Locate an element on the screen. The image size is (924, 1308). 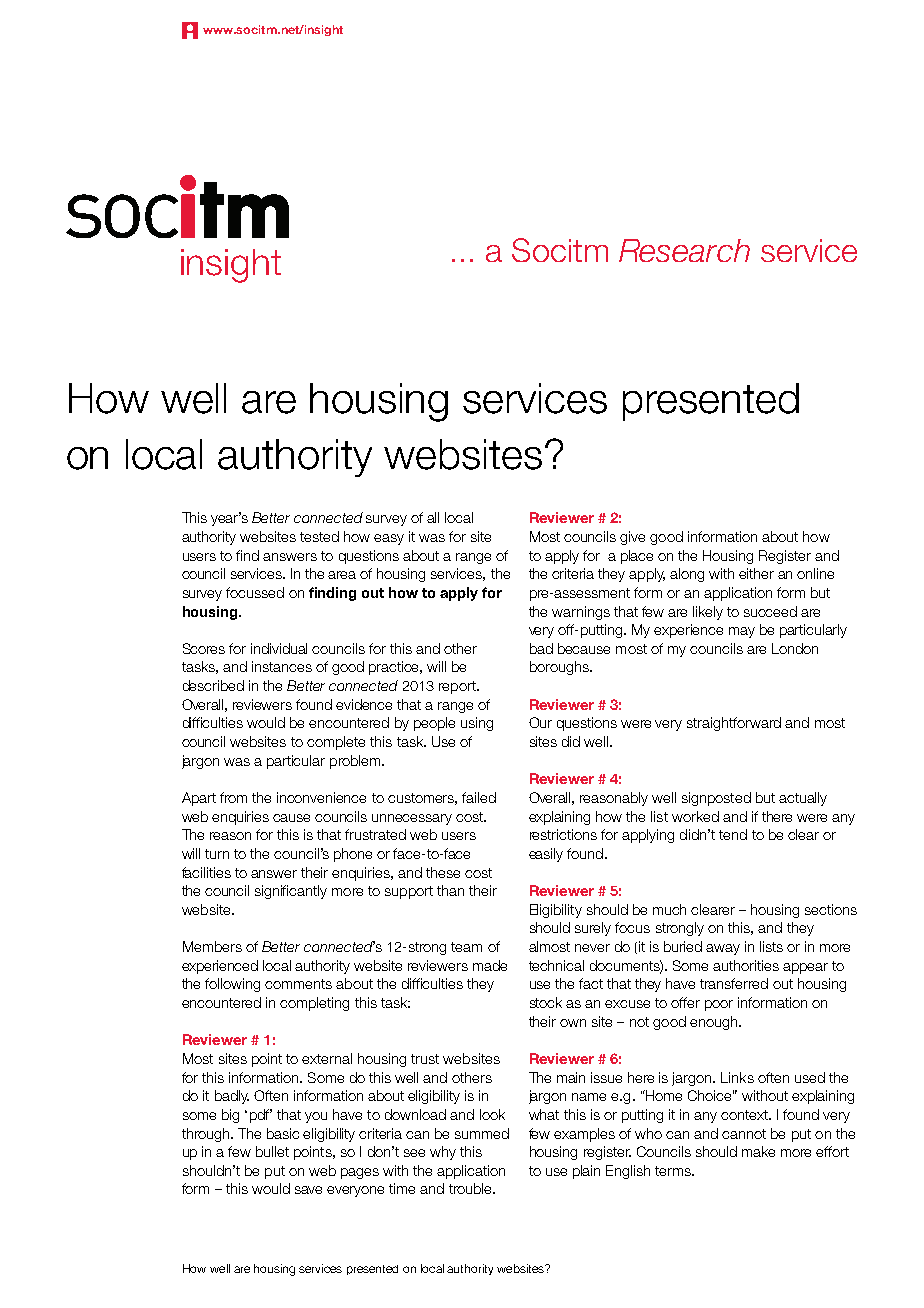
bullet is located at coordinates (272, 1151).
